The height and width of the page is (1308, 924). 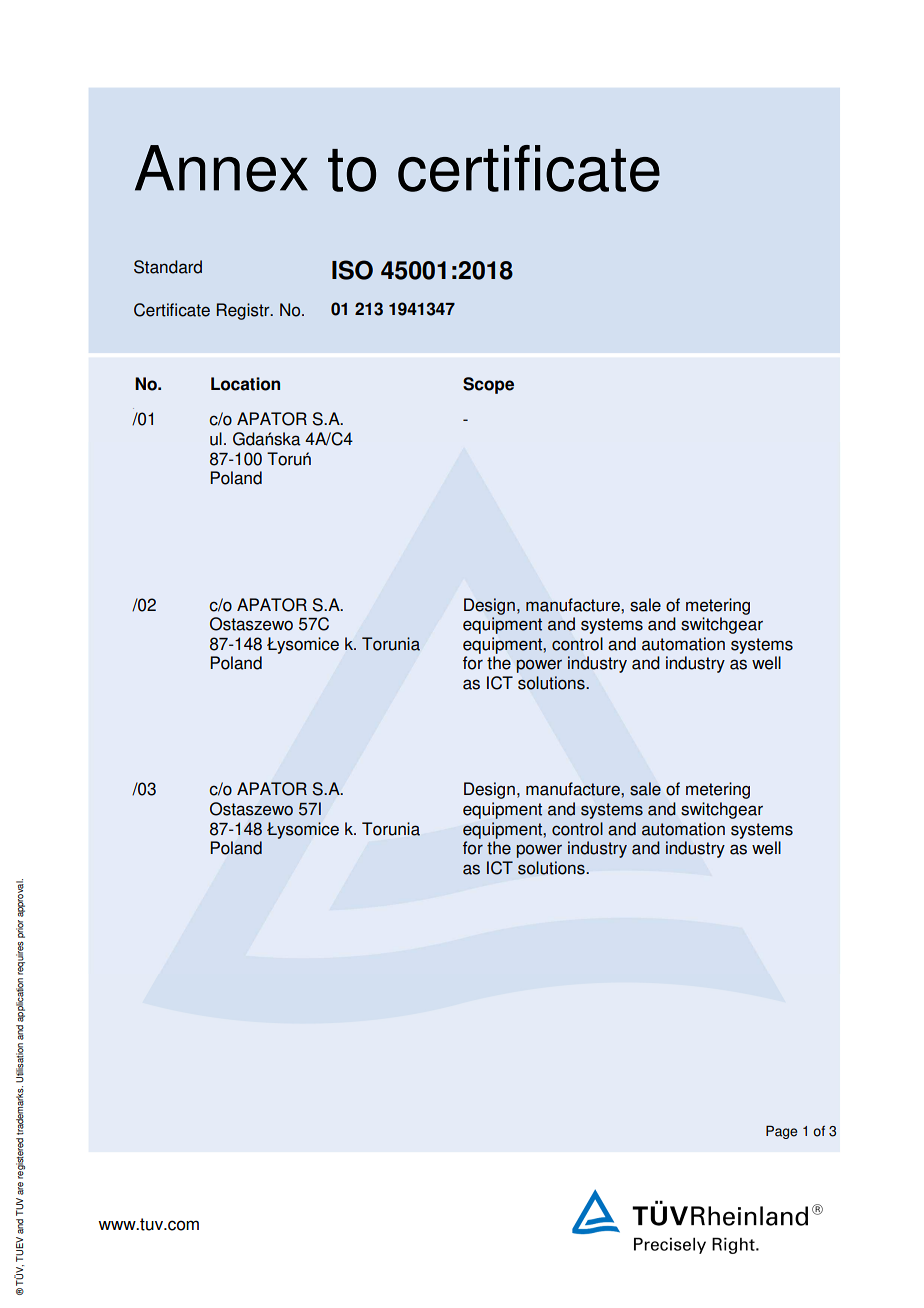 I want to click on Standard, so click(x=168, y=267).
